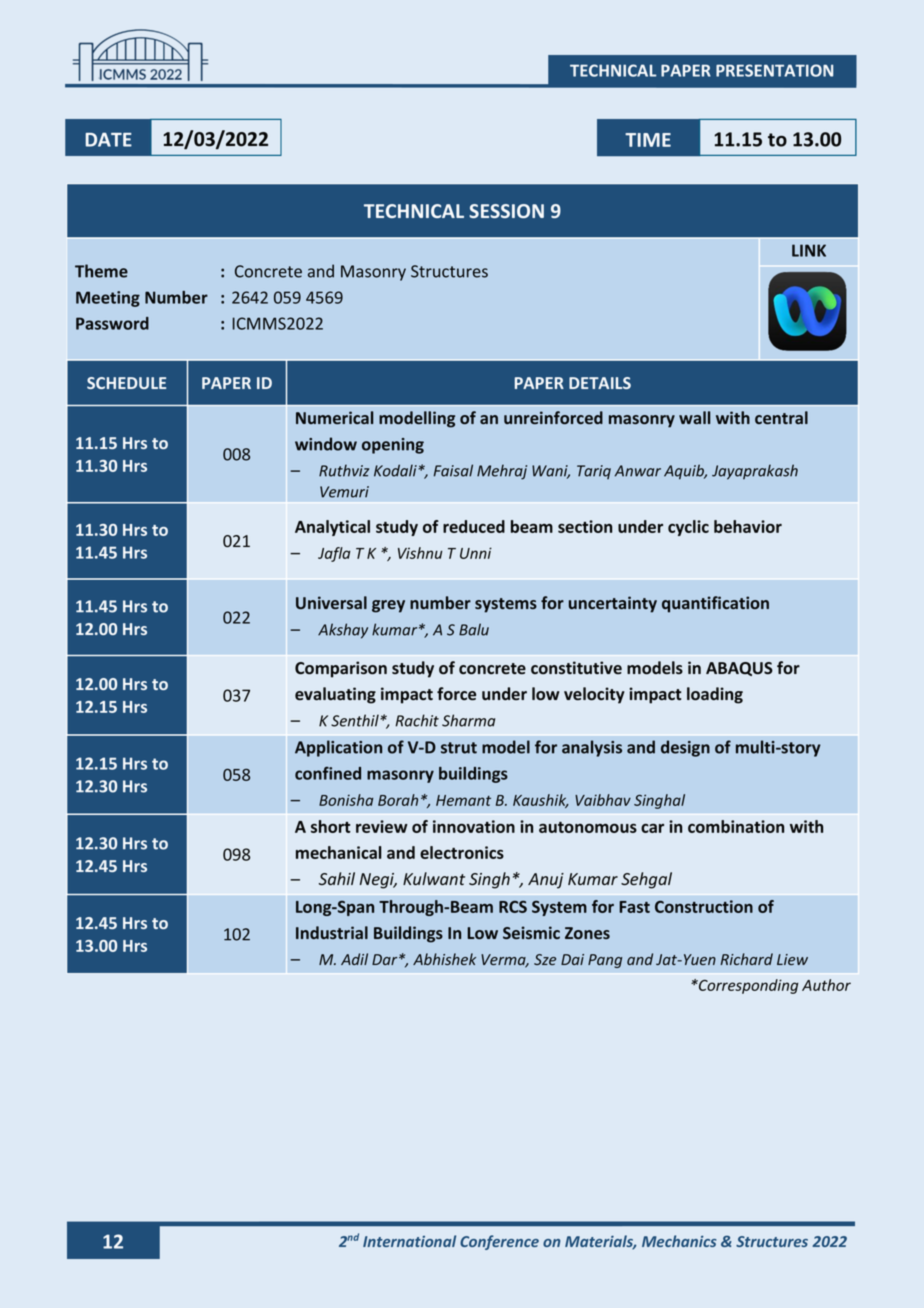 Image resolution: width=924 pixels, height=1308 pixels. Describe the element at coordinates (409, 1241) in the image. I see `International` at that location.
